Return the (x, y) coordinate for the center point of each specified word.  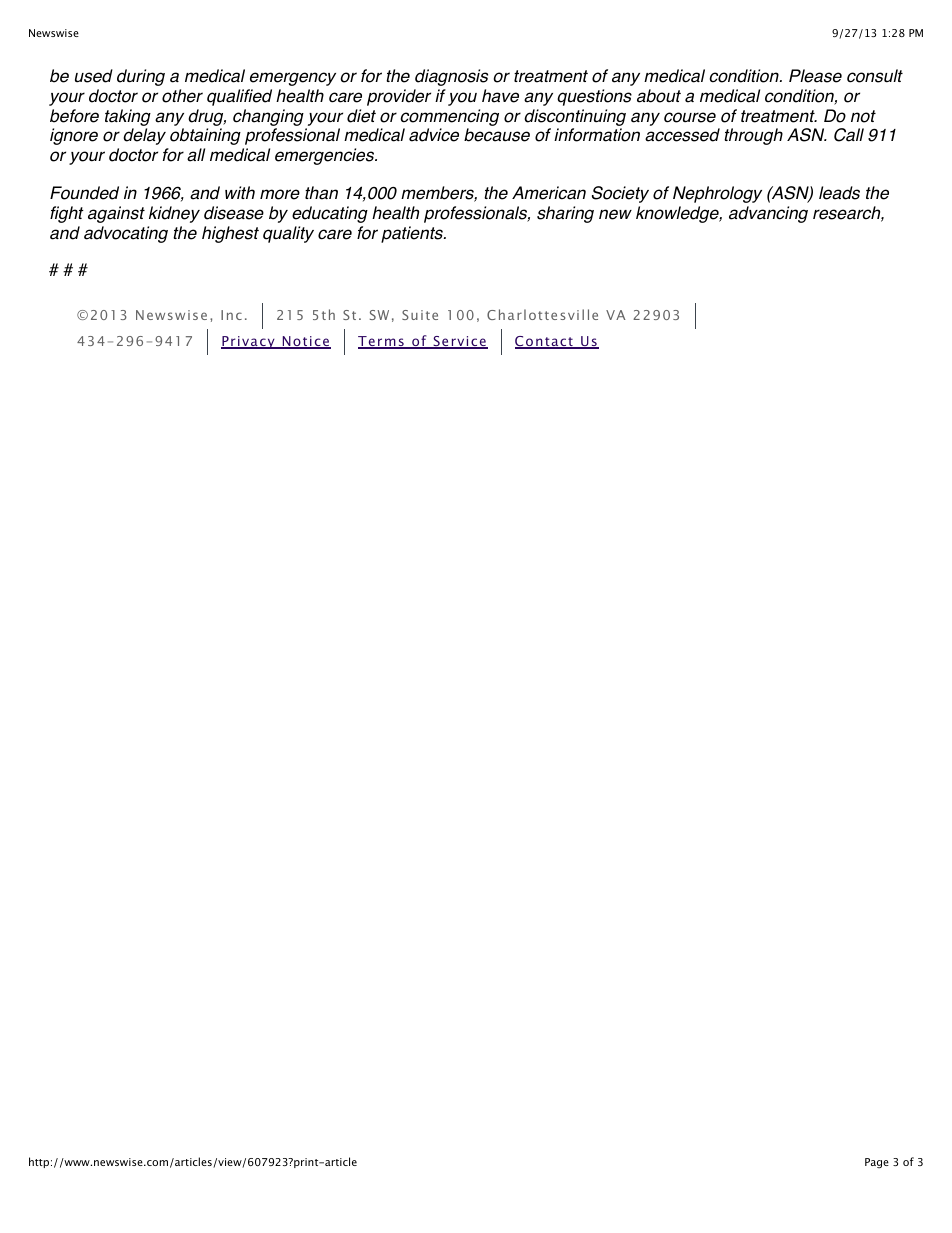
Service (459, 342)
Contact (545, 342)
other (182, 96)
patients (413, 234)
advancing (768, 214)
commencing (449, 117)
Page (877, 1163)
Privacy (249, 342)
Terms (382, 342)
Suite (420, 315)
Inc (231, 315)
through (753, 136)
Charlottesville (542, 314)
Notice (305, 342)
